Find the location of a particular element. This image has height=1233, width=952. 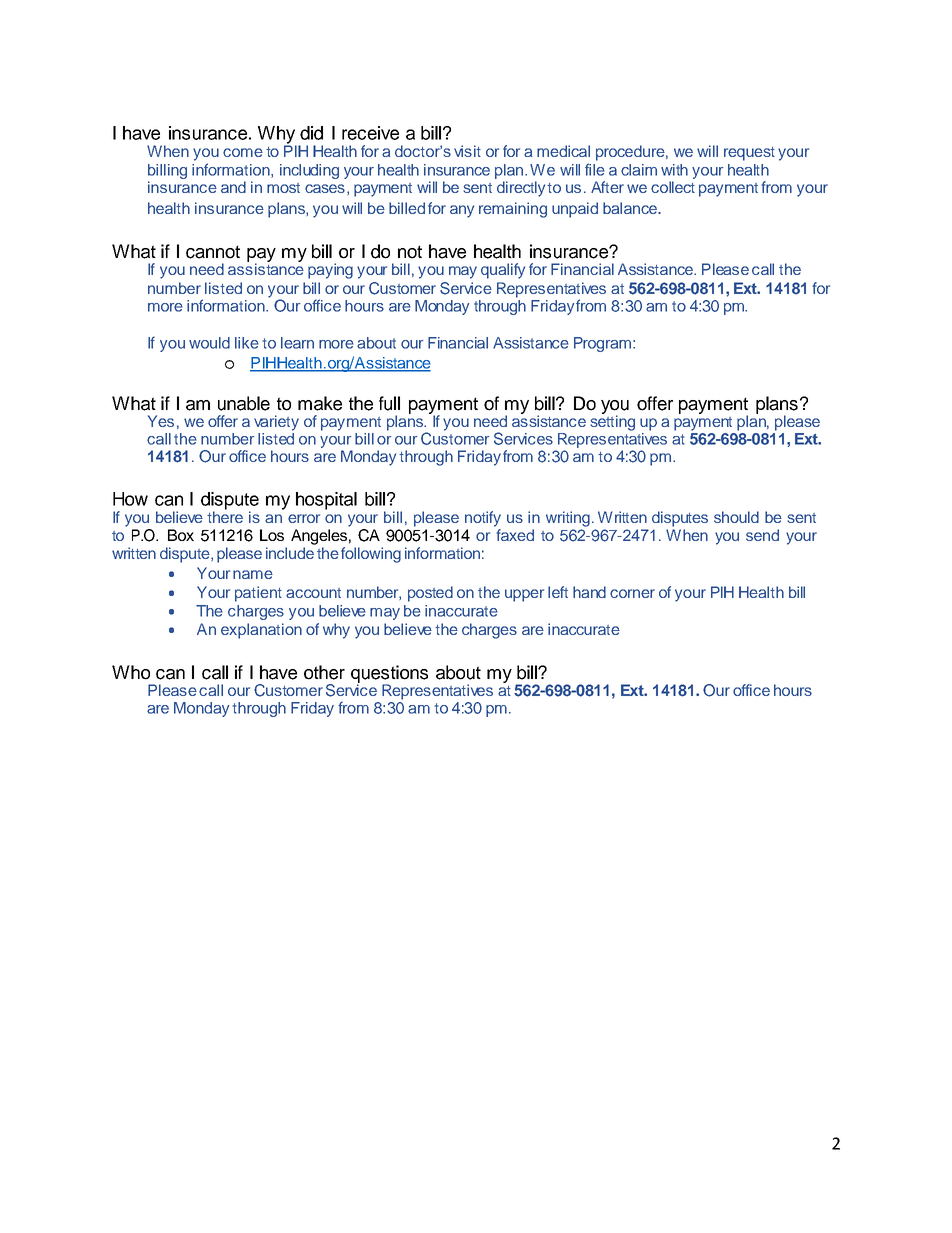

full is located at coordinates (389, 403).
